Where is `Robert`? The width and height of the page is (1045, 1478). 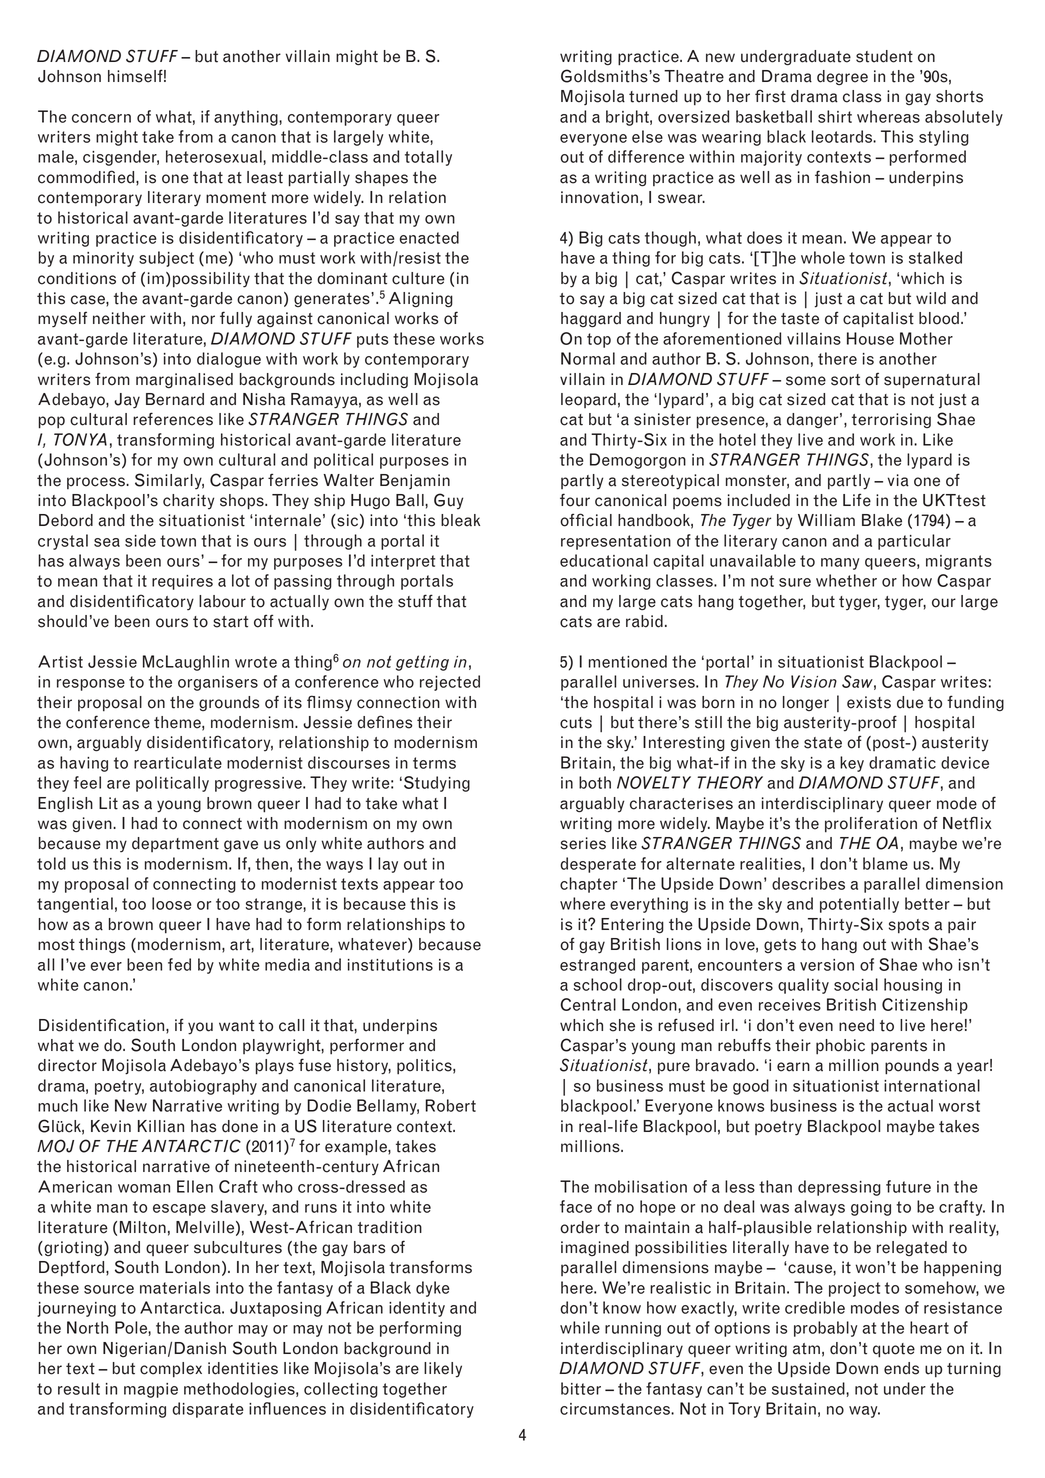
Robert is located at coordinates (450, 1105).
